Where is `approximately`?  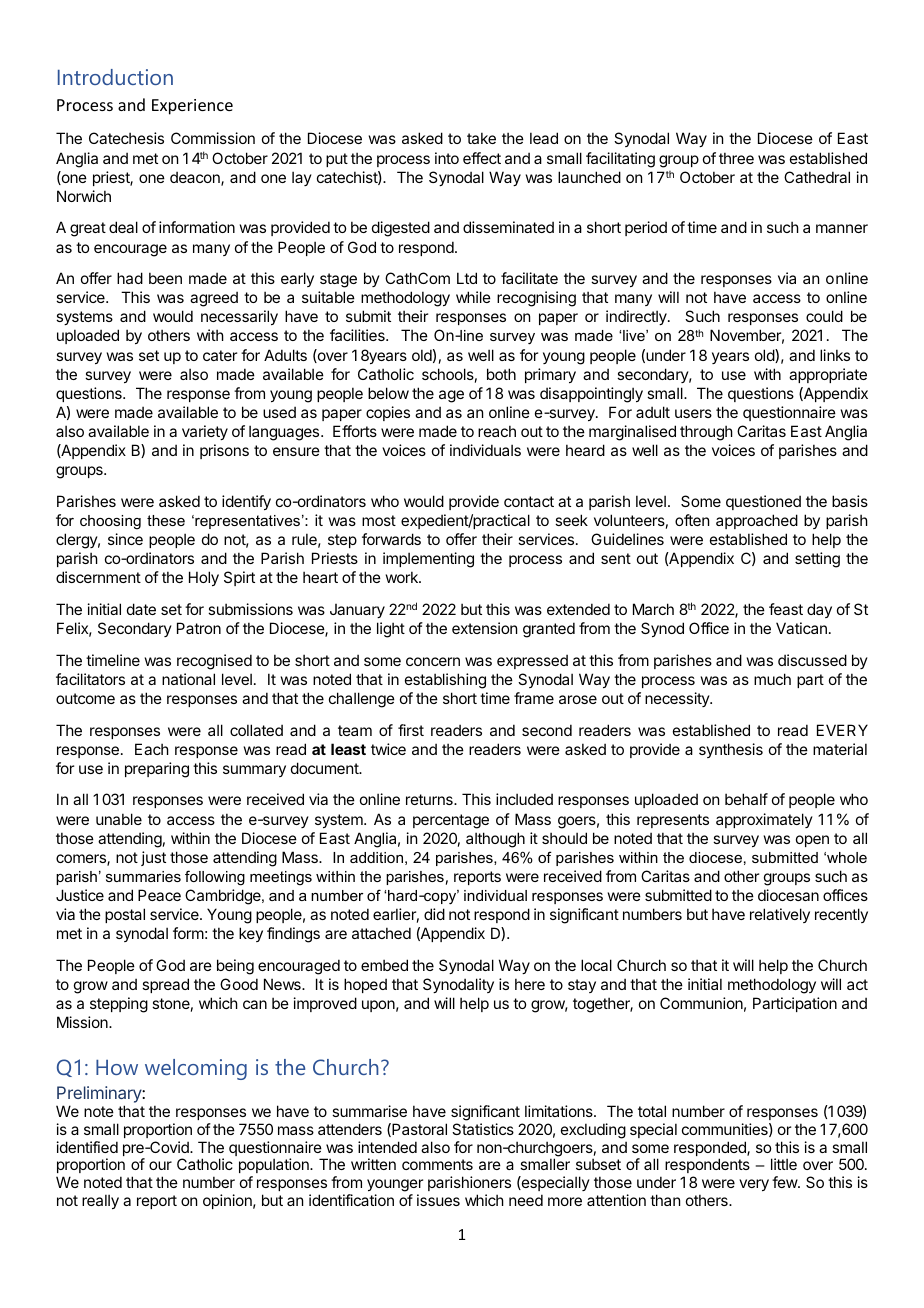
approximately is located at coordinates (764, 820).
